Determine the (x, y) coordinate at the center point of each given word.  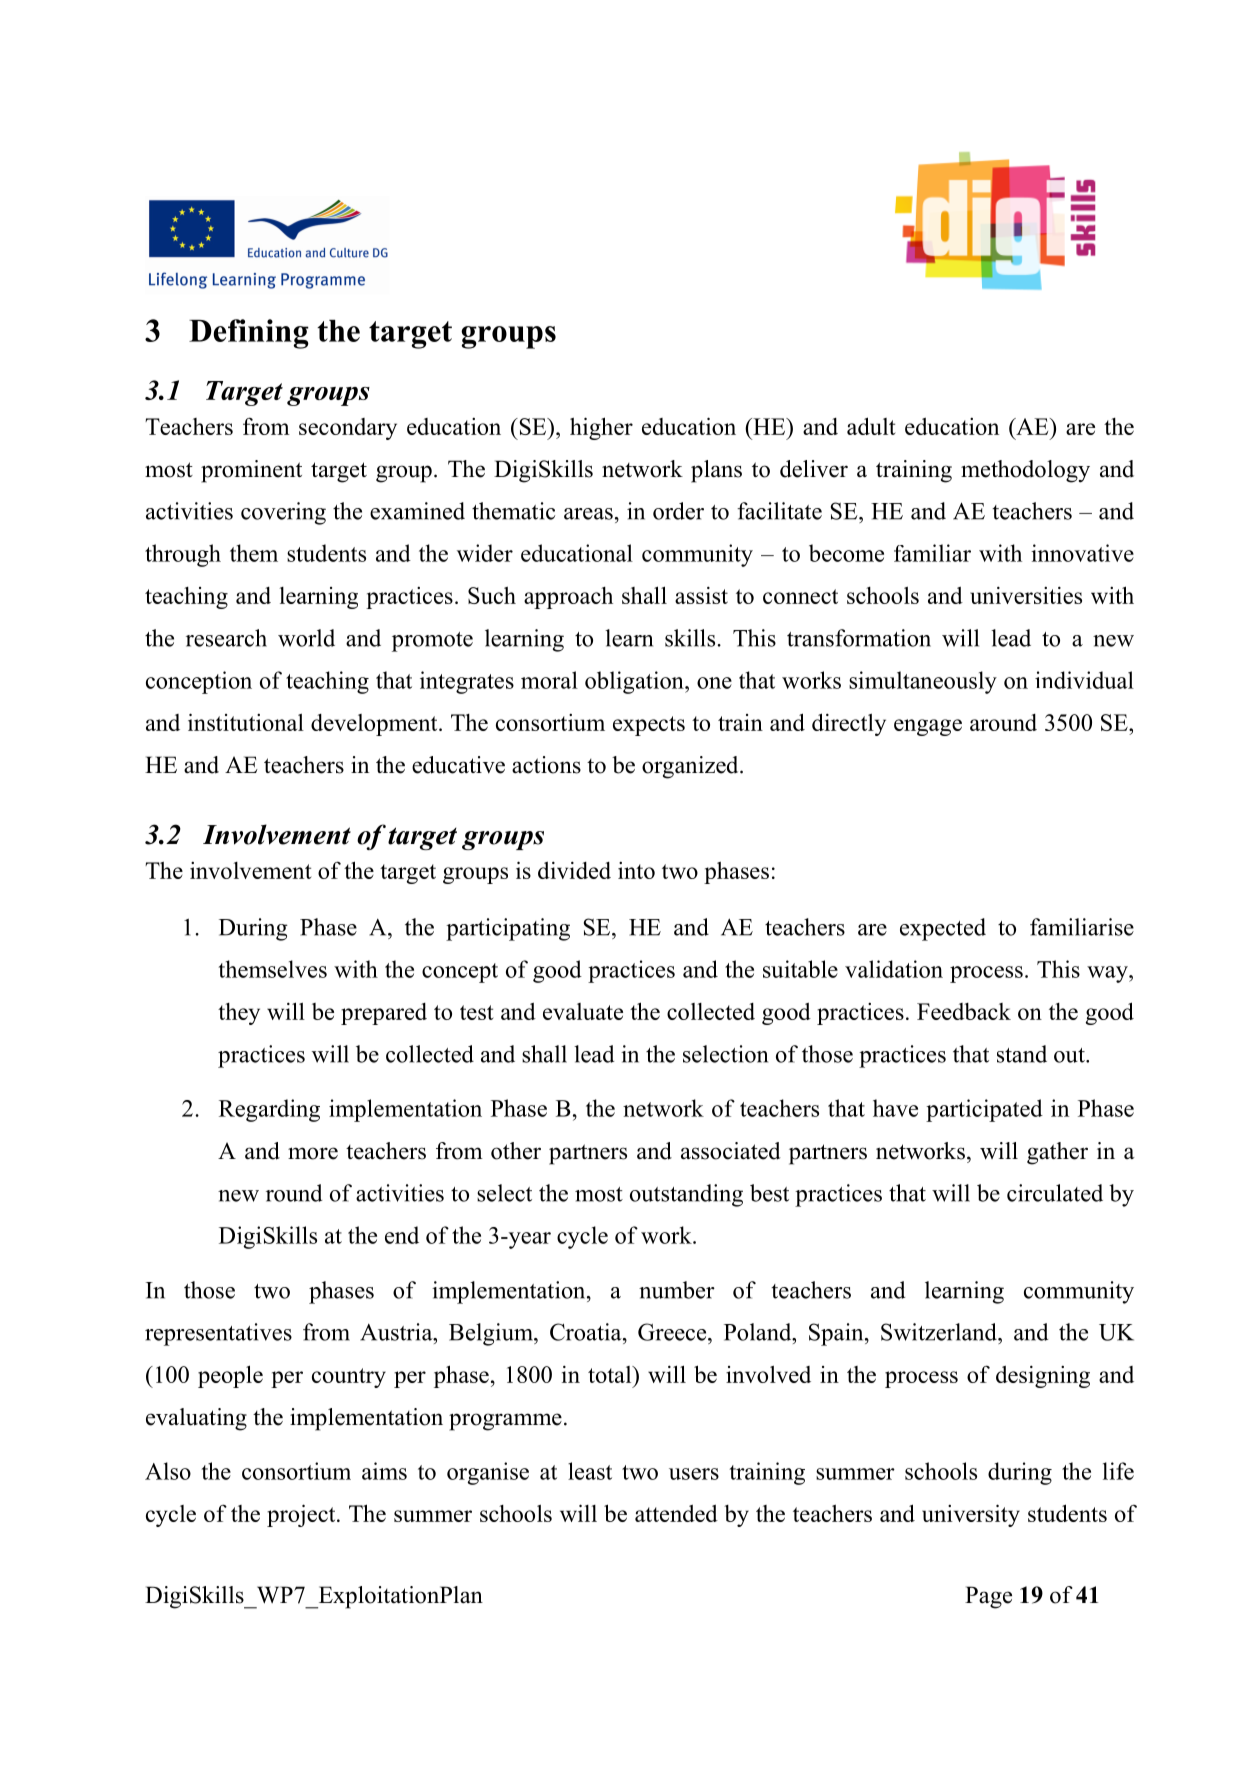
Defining (249, 334)
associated (731, 1151)
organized (691, 767)
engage (928, 727)
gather (1057, 1153)
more (313, 1153)
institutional (246, 722)
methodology (1025, 471)
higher (601, 428)
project (302, 1515)
